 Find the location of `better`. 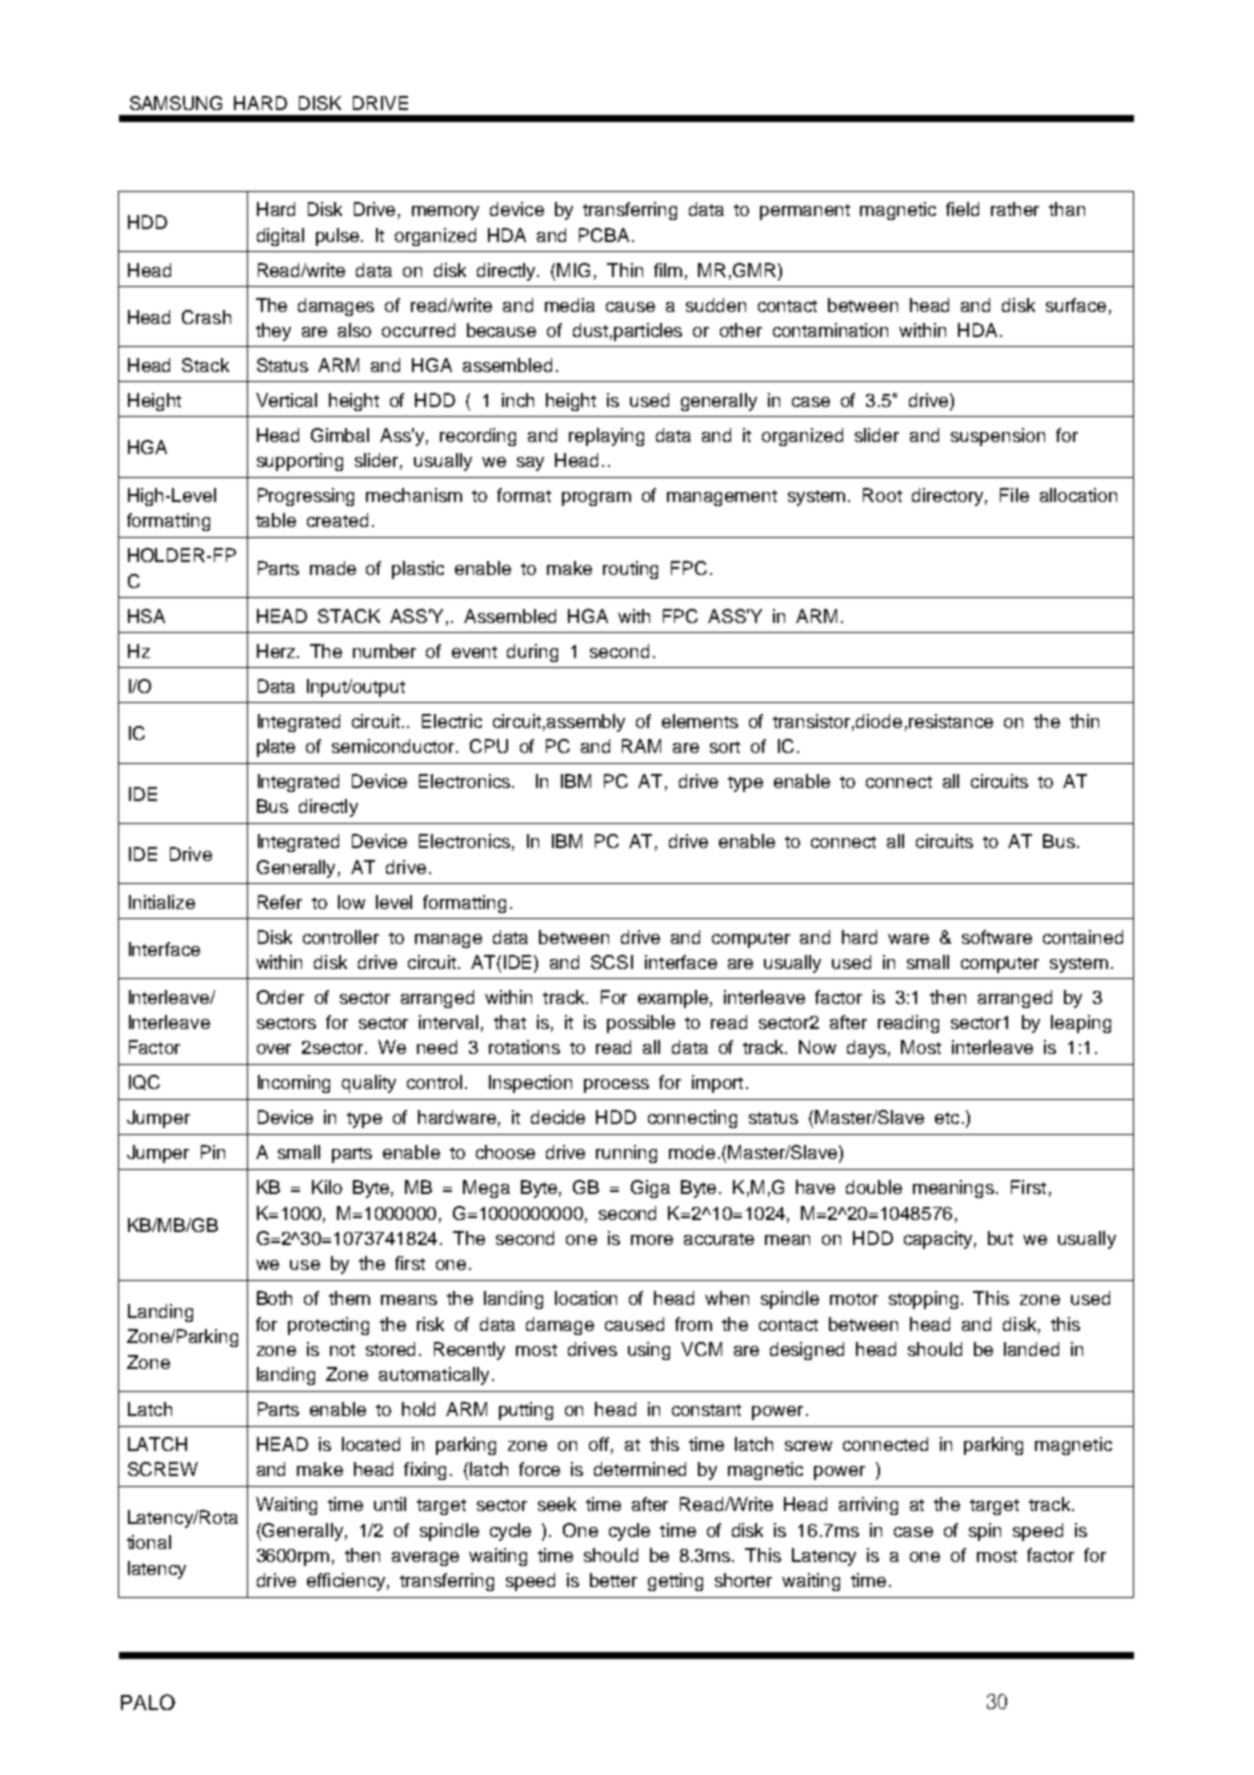

better is located at coordinates (613, 1580).
